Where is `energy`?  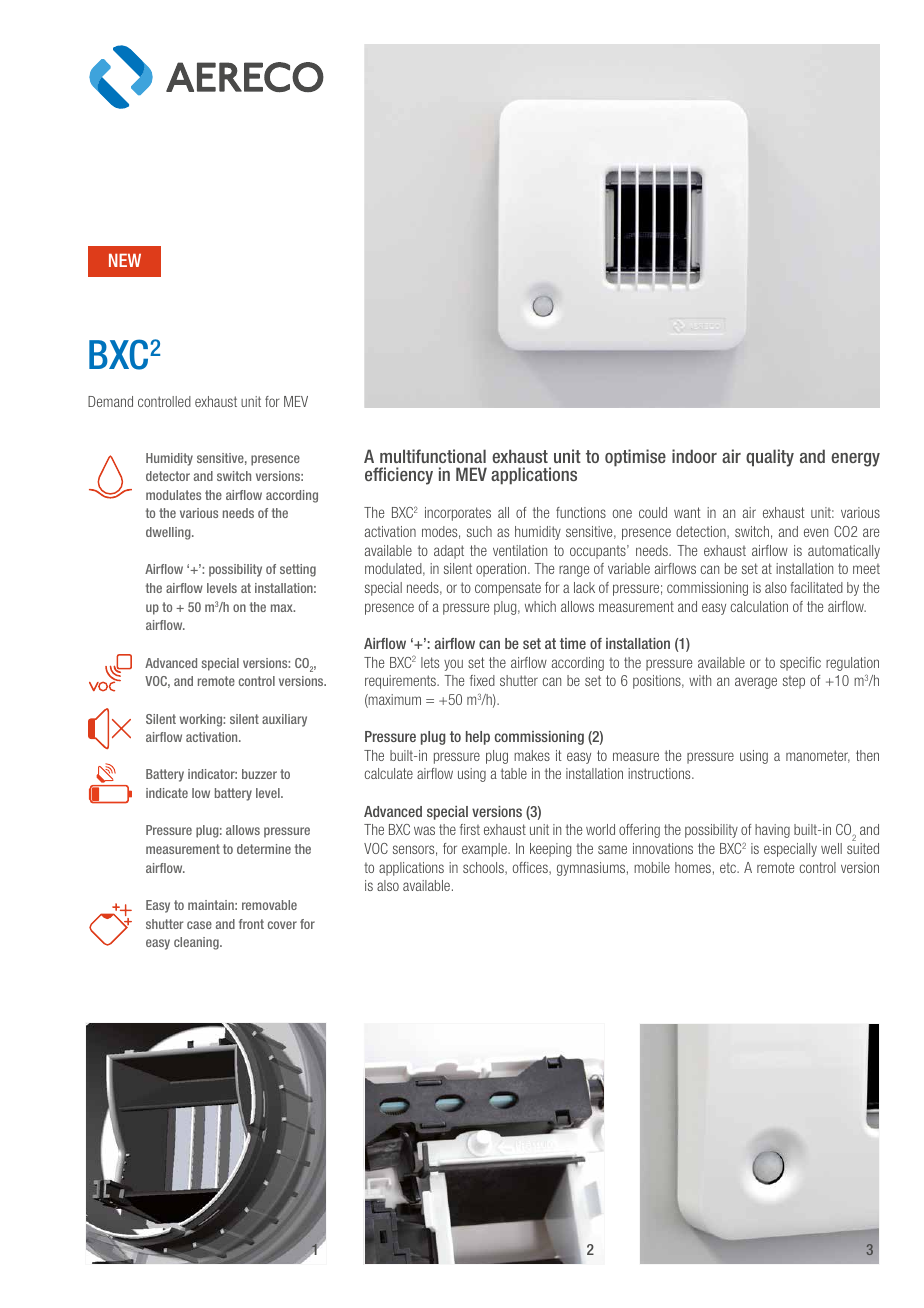
energy is located at coordinates (855, 460).
